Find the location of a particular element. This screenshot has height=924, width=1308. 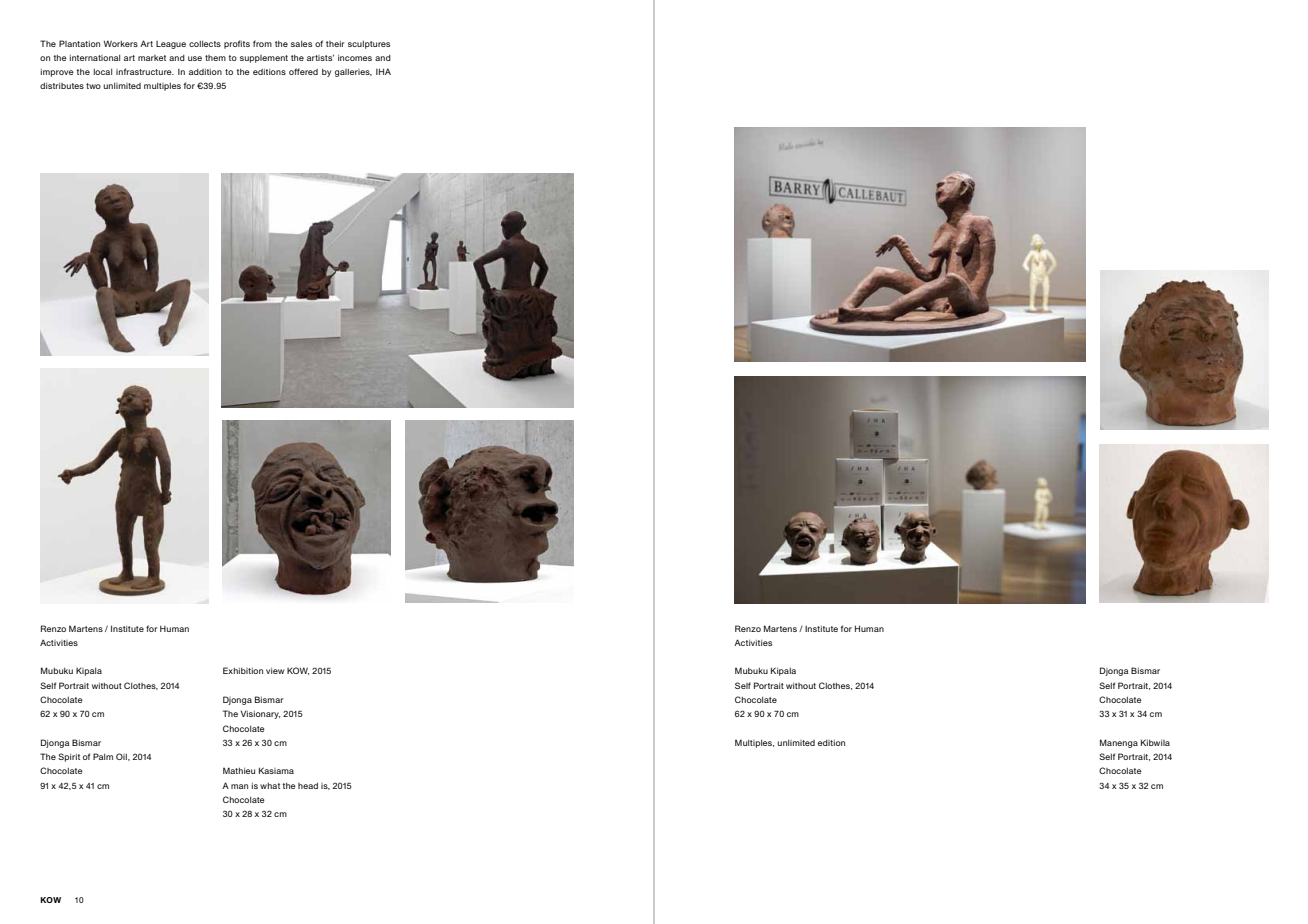

them is located at coordinates (215, 58).
